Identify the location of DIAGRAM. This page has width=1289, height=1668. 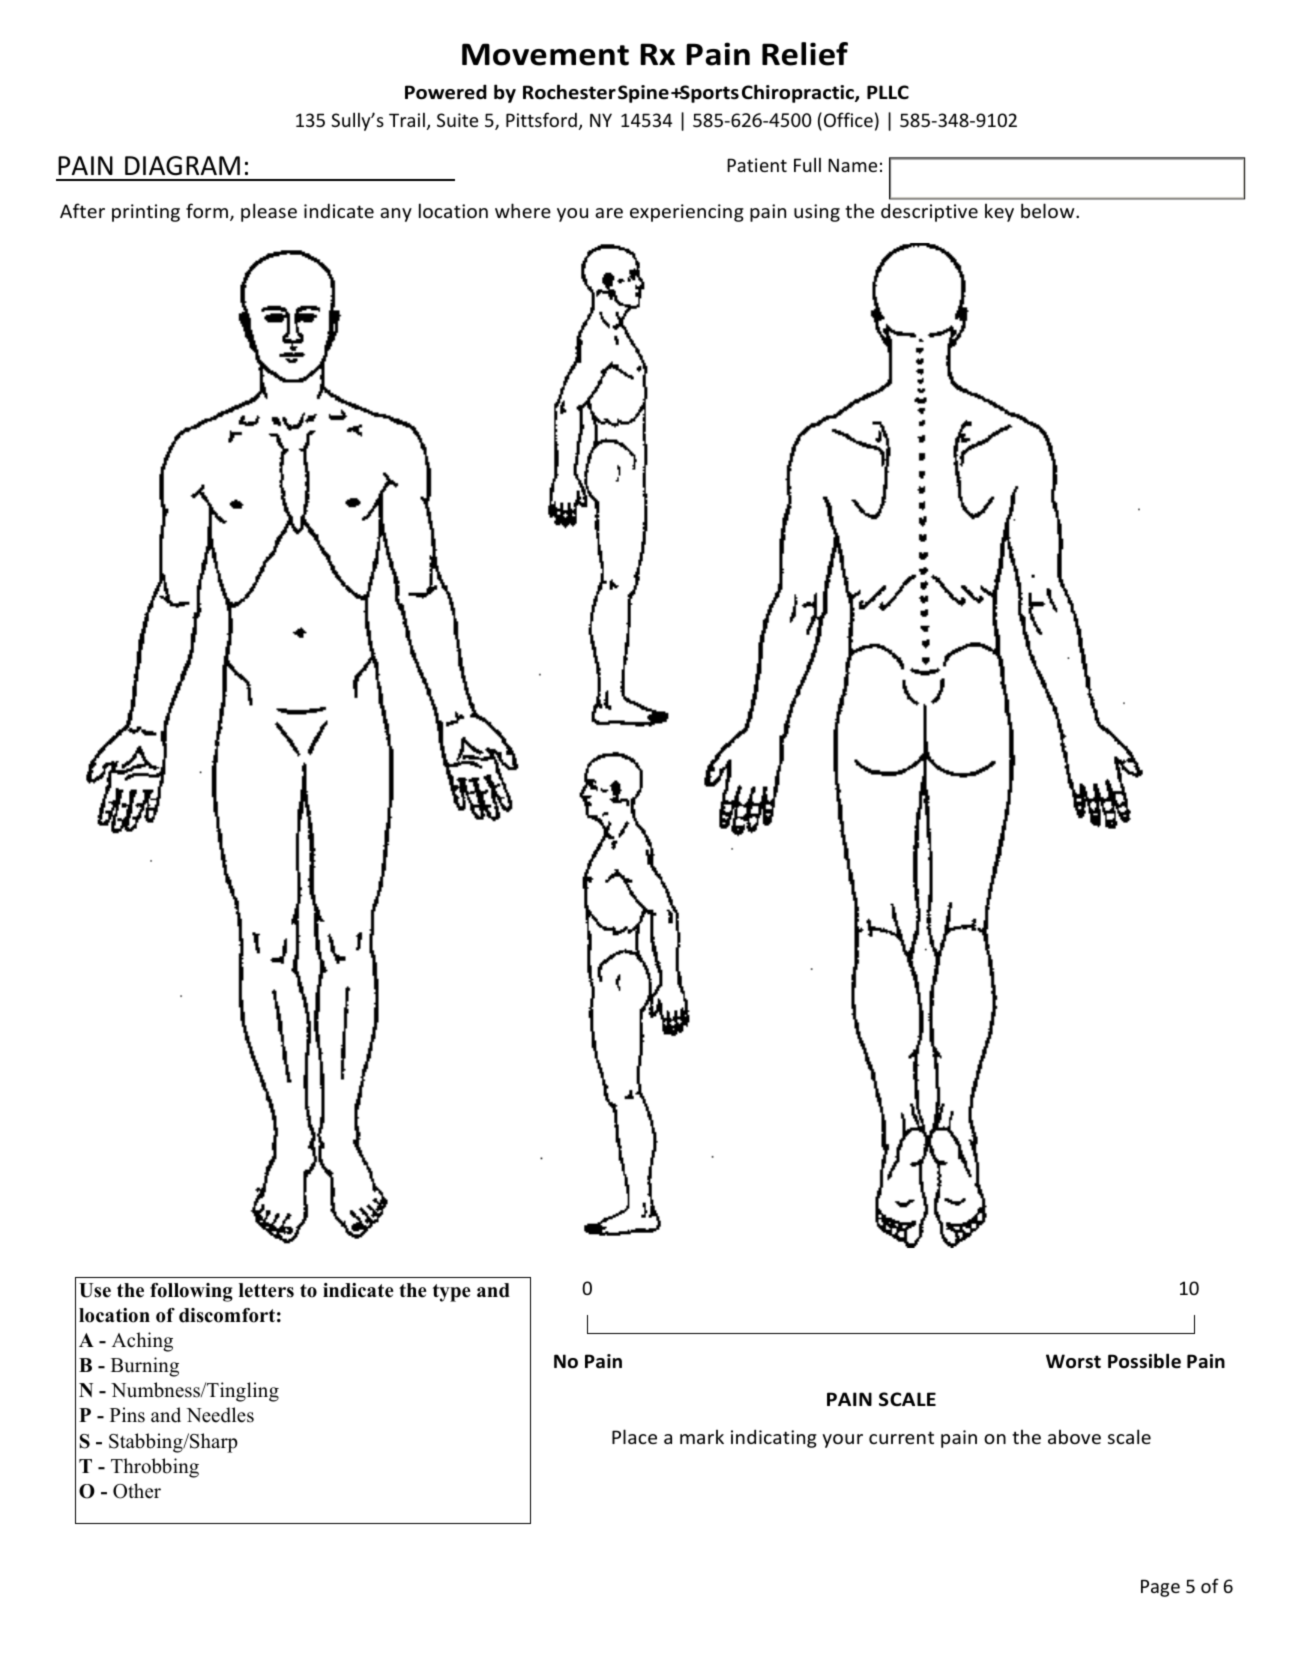
(182, 166).
